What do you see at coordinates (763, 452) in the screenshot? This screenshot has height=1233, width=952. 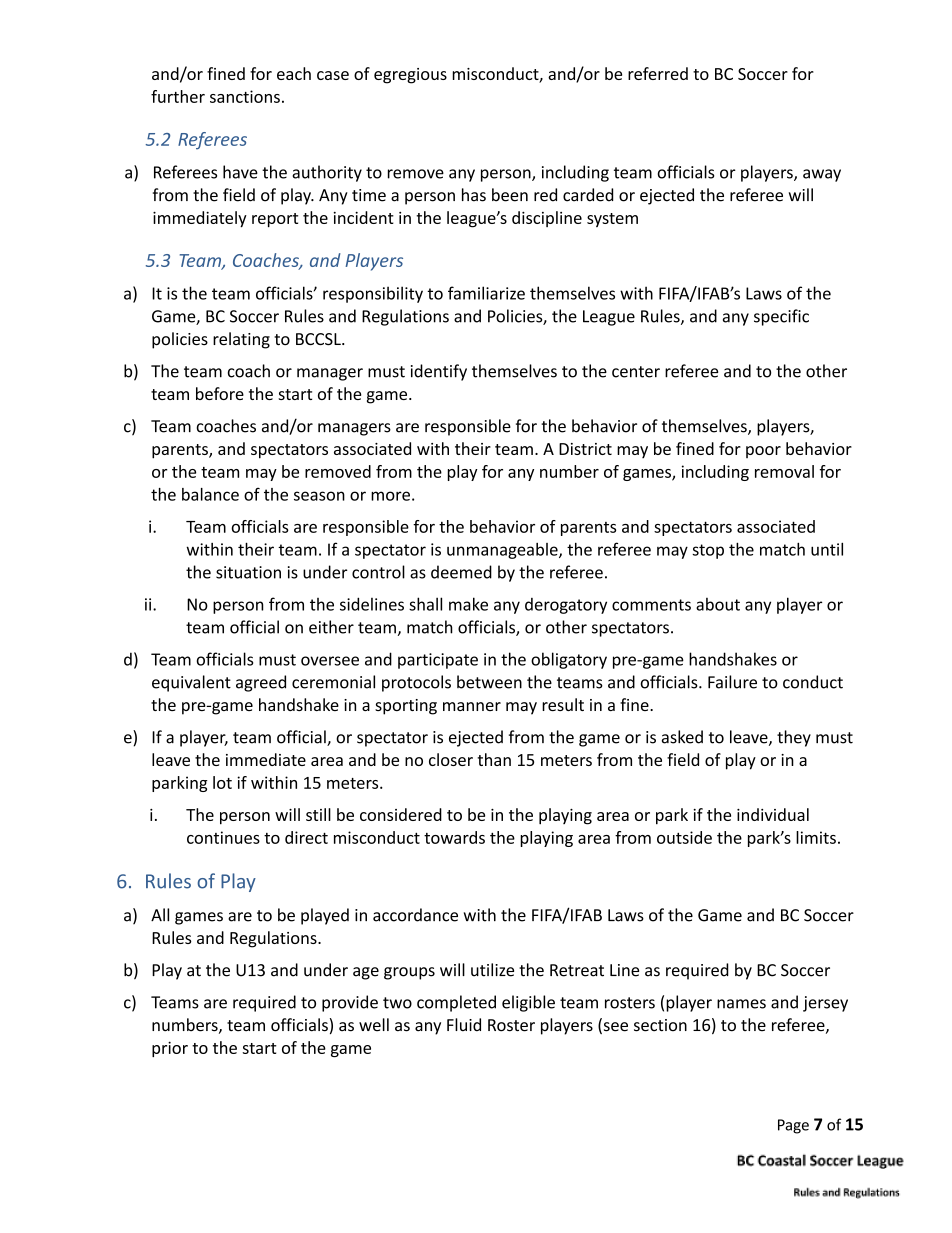 I see `poor` at bounding box center [763, 452].
